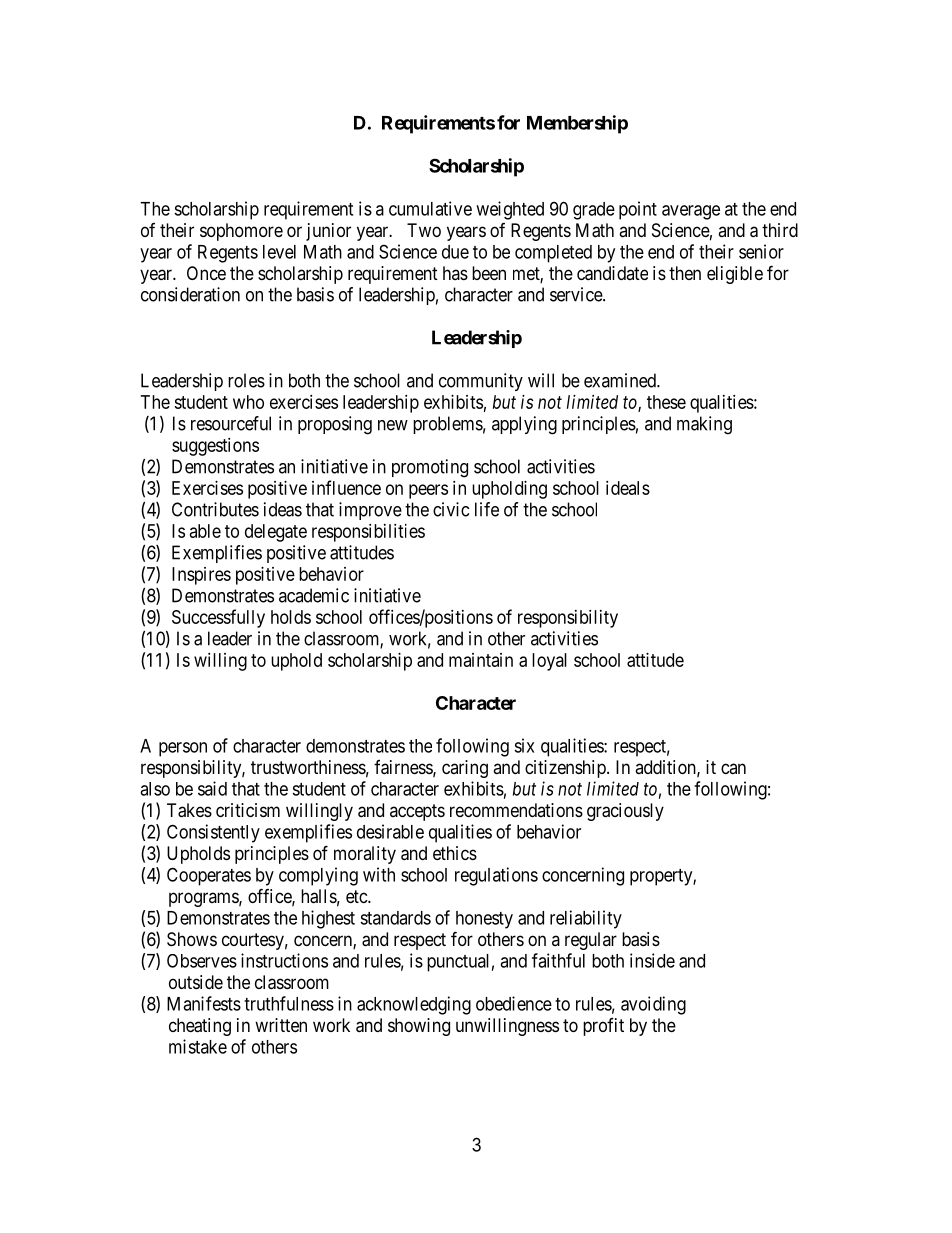 The height and width of the screenshot is (1233, 952). I want to click on cheating, so click(200, 1027).
